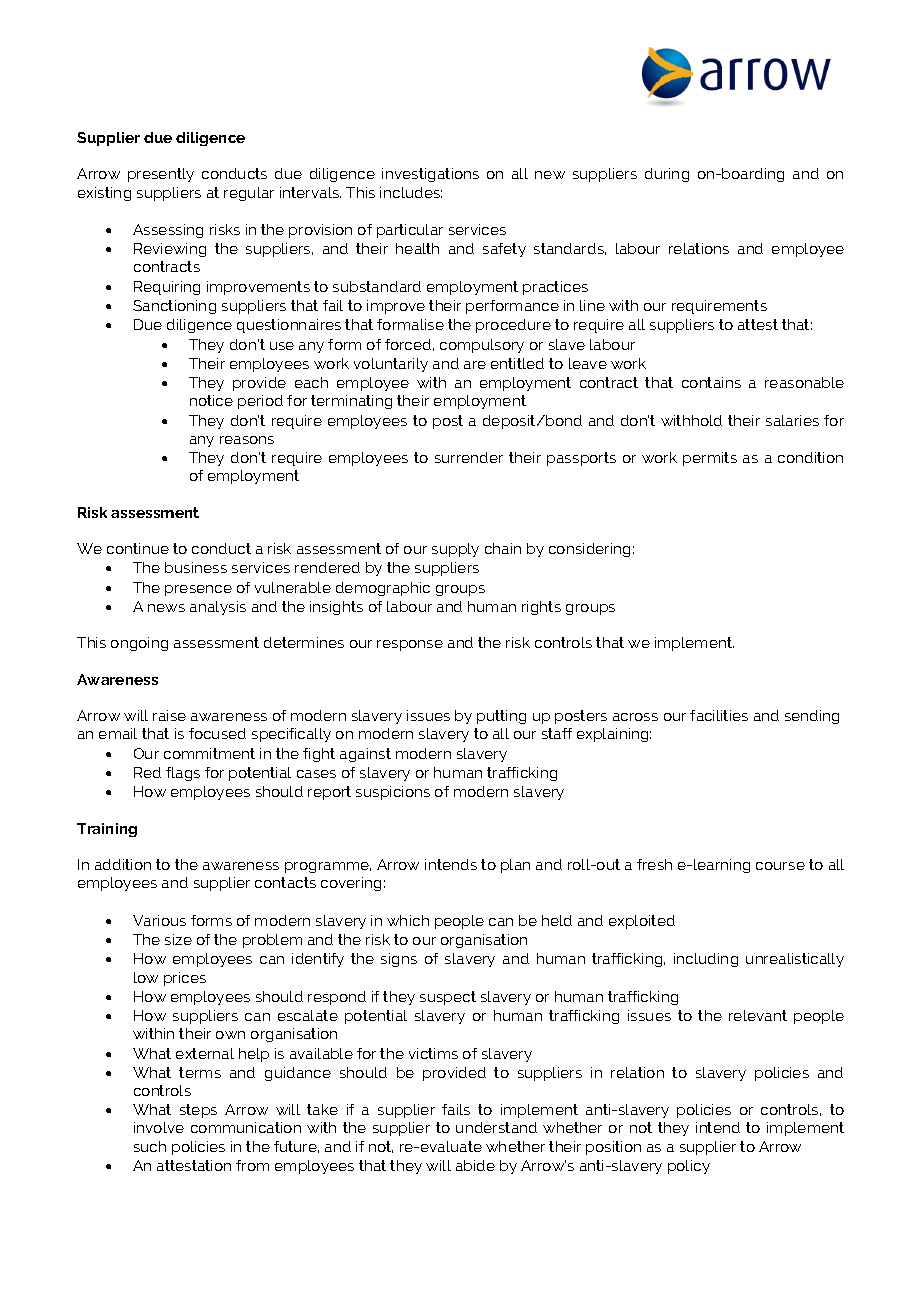 The width and height of the document is (924, 1308). Describe the element at coordinates (159, 1127) in the document. I see `involve` at that location.
